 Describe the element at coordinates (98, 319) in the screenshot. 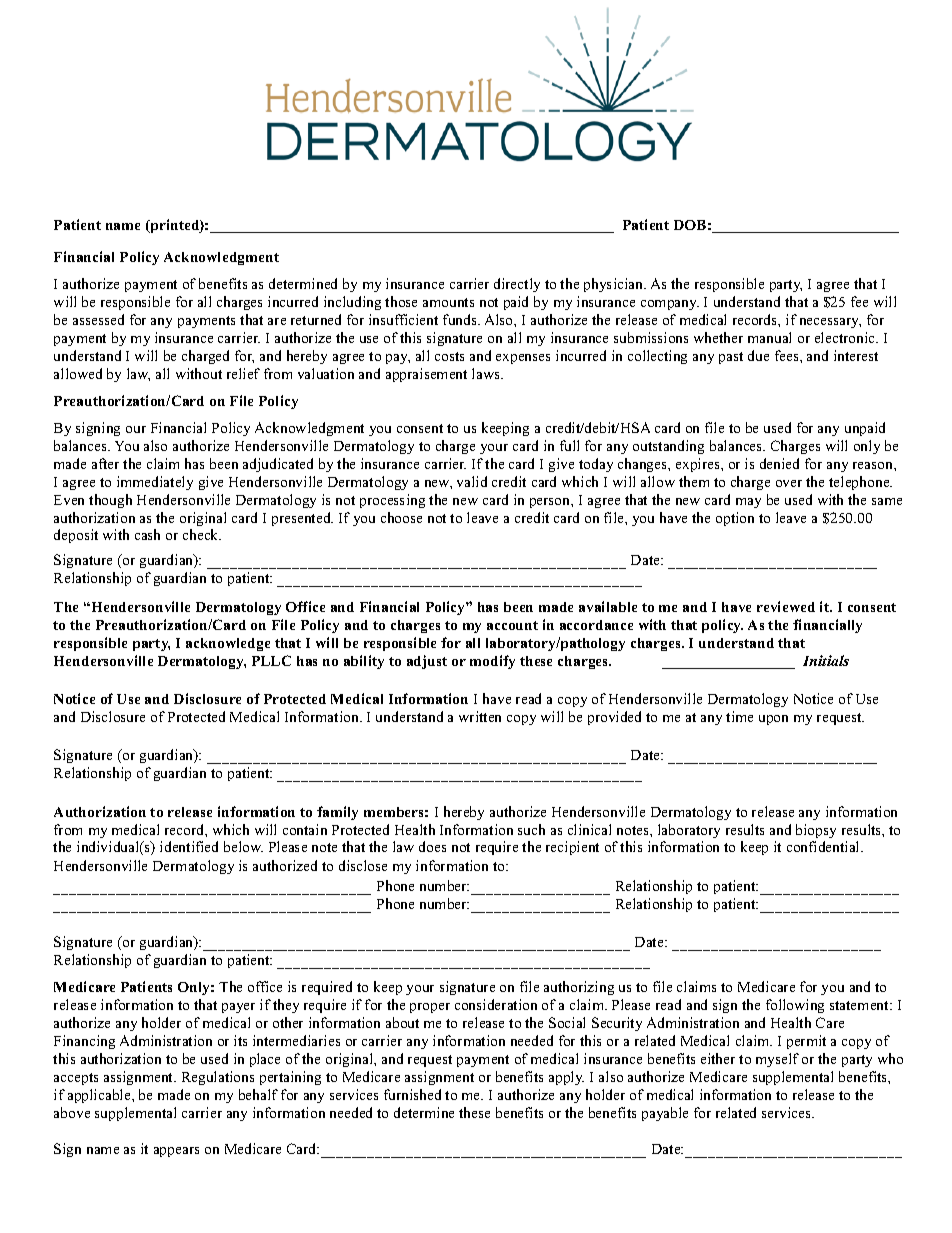

I see `assessed` at that location.
